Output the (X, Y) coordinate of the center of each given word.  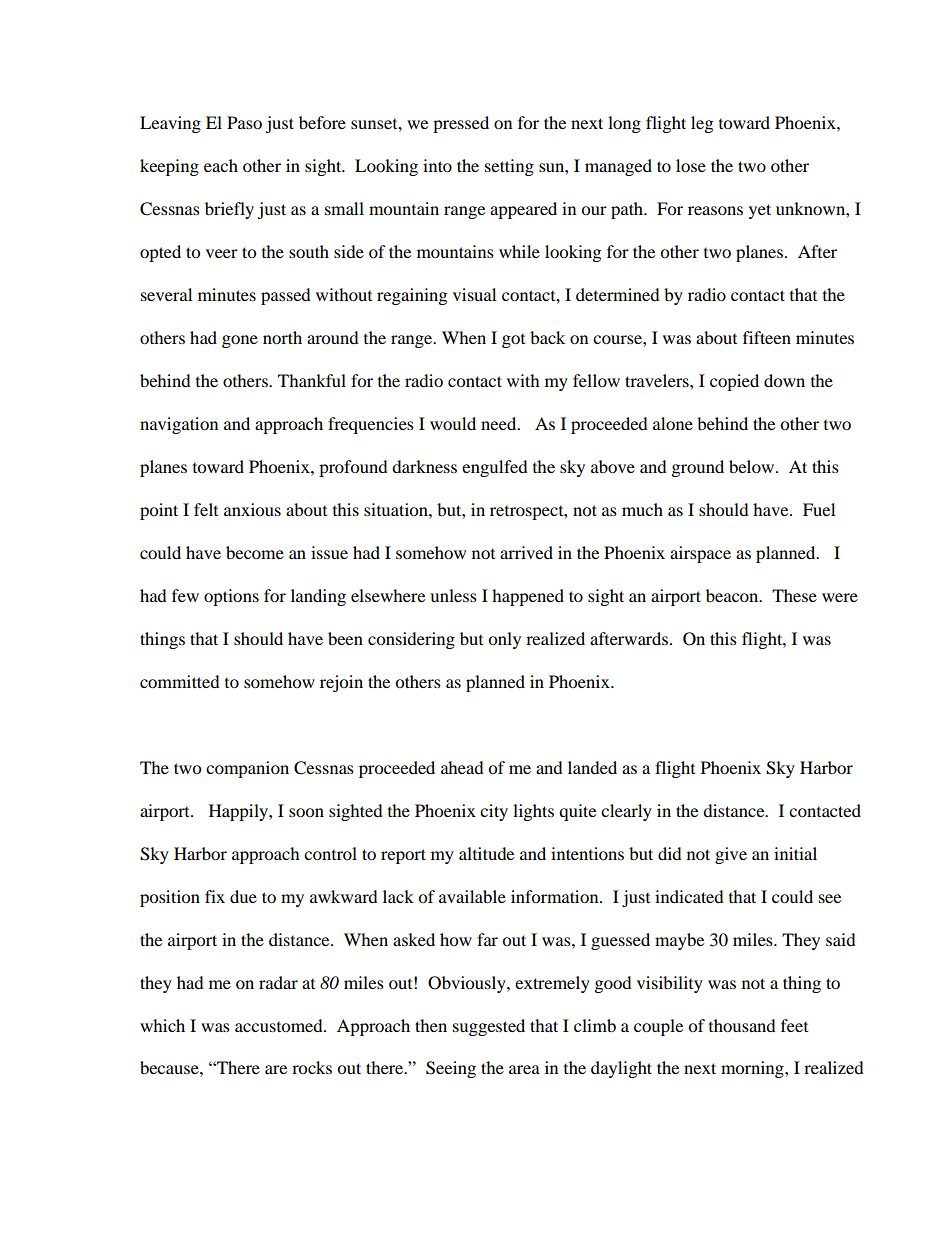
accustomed (280, 1025)
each (221, 165)
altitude (486, 853)
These (794, 595)
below (753, 466)
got (513, 341)
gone (240, 341)
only (504, 640)
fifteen (767, 337)
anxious (252, 509)
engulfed (495, 468)
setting (509, 167)
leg (702, 124)
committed (180, 681)
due (243, 896)
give (731, 855)
